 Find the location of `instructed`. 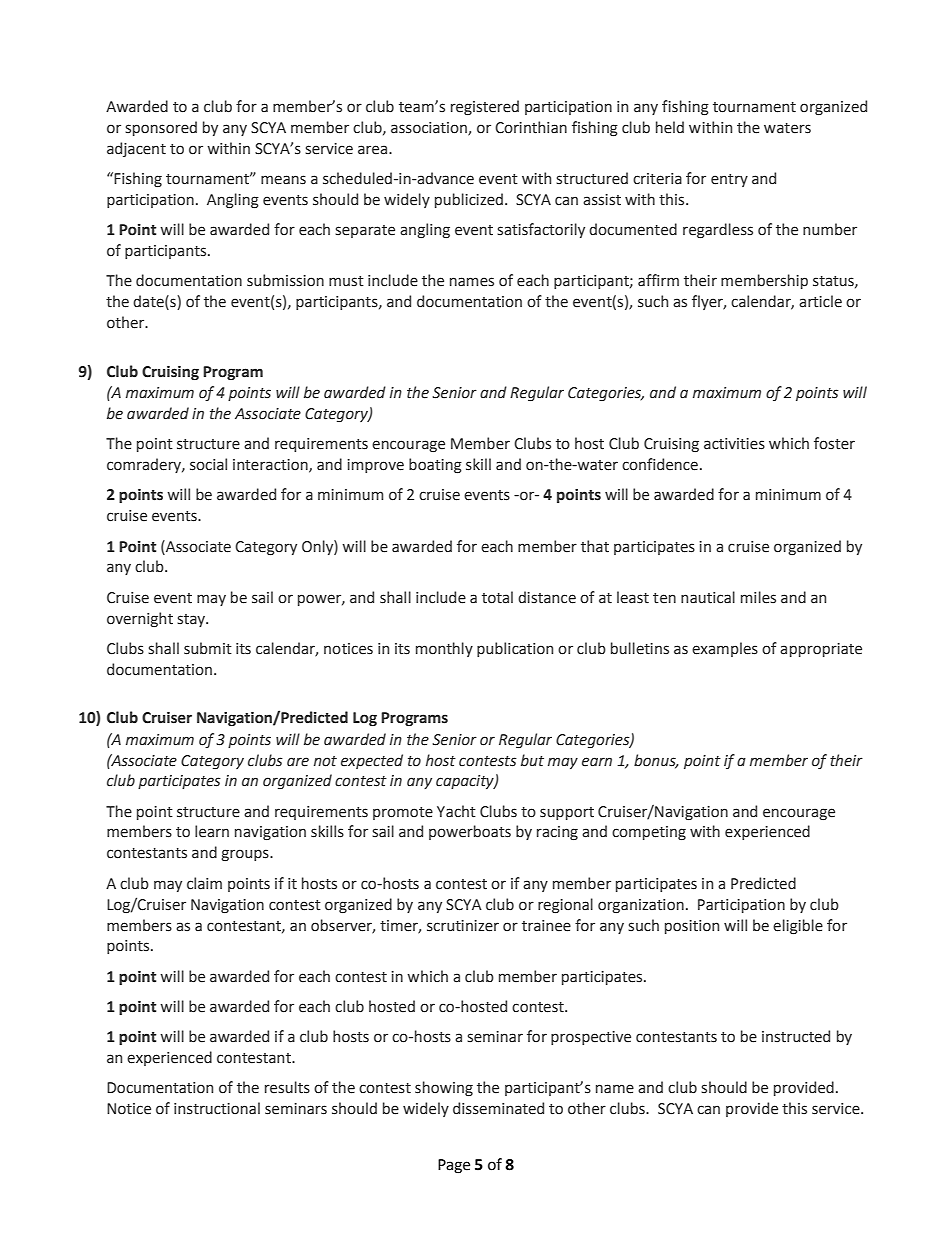

instructed is located at coordinates (796, 1036).
